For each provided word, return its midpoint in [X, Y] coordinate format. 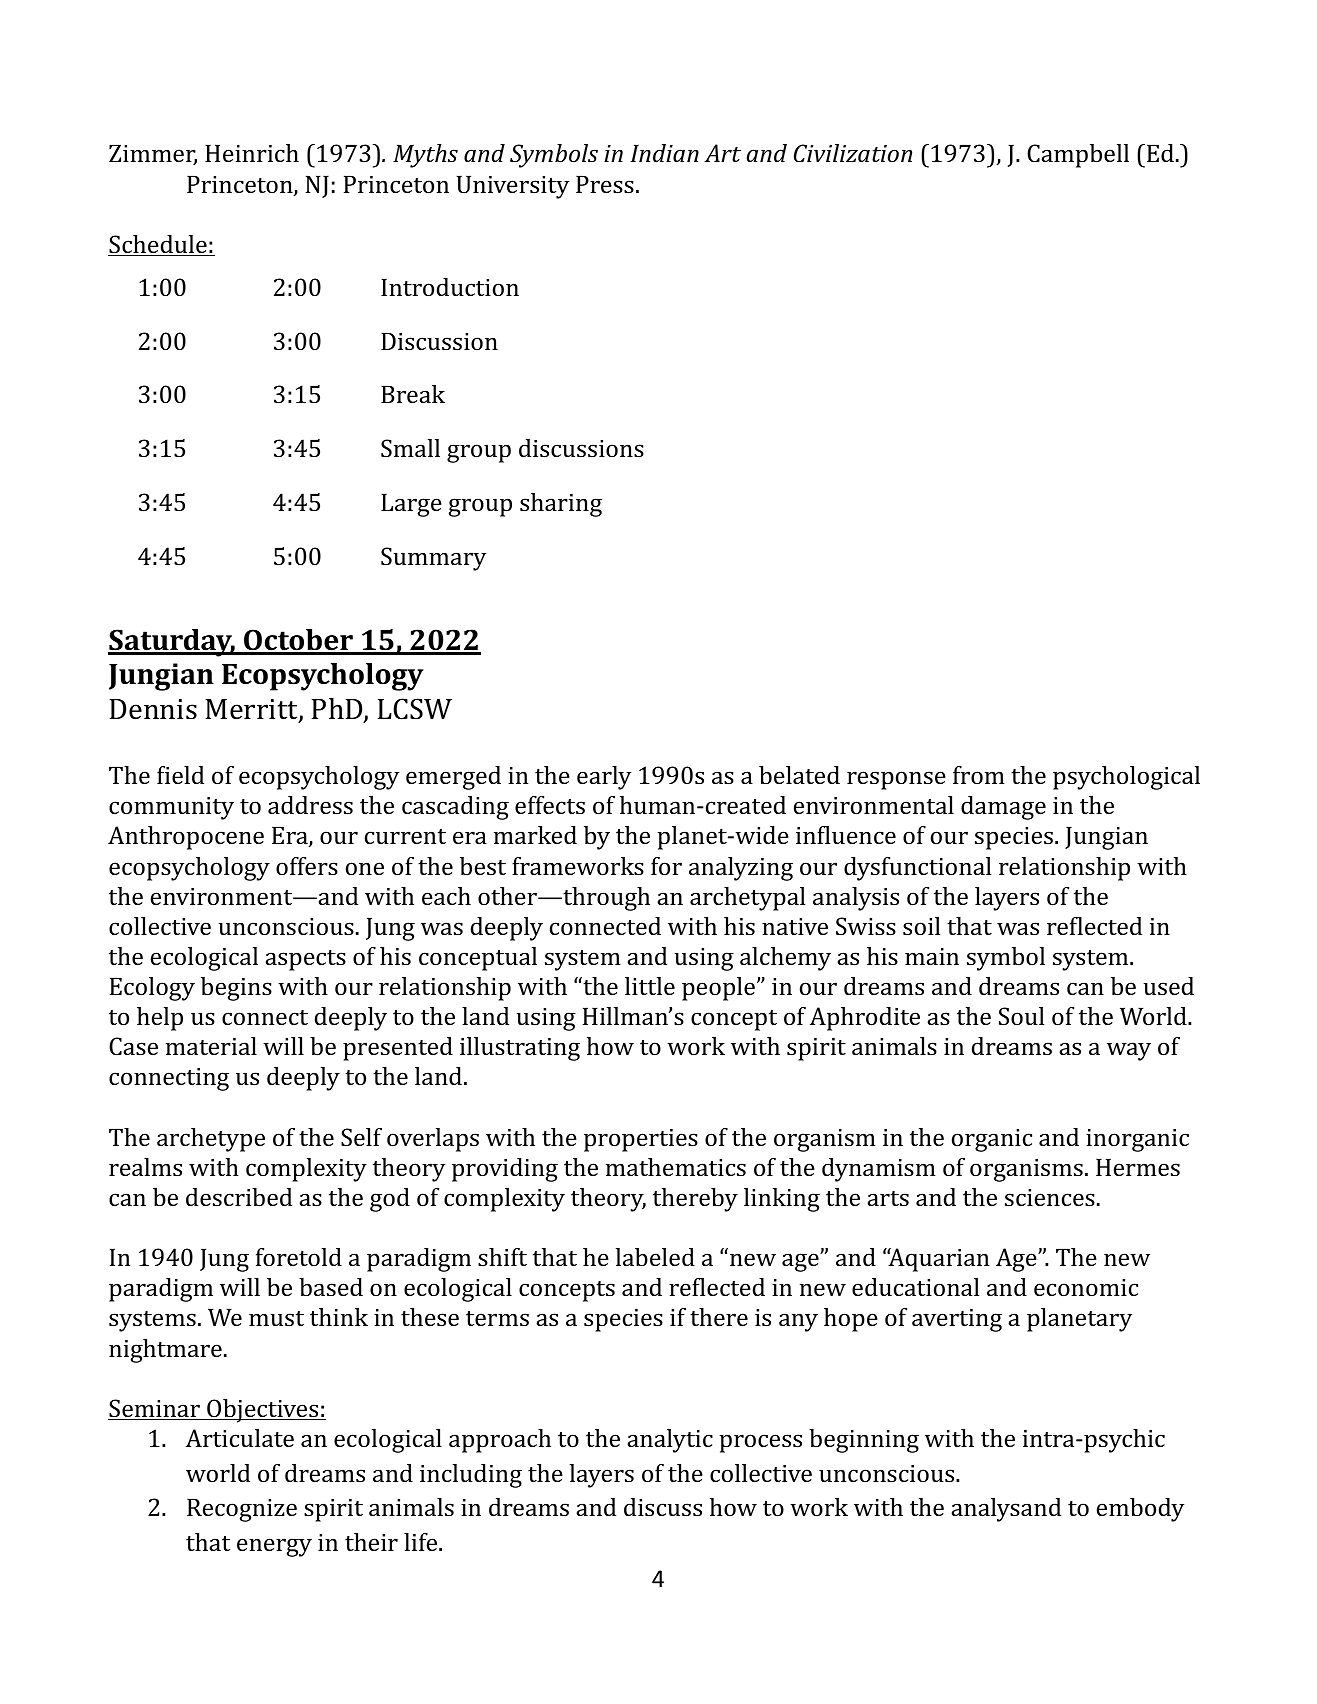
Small [410, 448]
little [650, 986]
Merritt [252, 710]
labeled [655, 1257]
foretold [299, 1257]
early [604, 778]
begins [236, 989]
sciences [1050, 1197]
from [979, 775]
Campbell [1078, 156]
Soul [1021, 1016]
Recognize [242, 1510]
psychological [1126, 778]
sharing [561, 505]
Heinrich [252, 153]
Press [605, 184]
